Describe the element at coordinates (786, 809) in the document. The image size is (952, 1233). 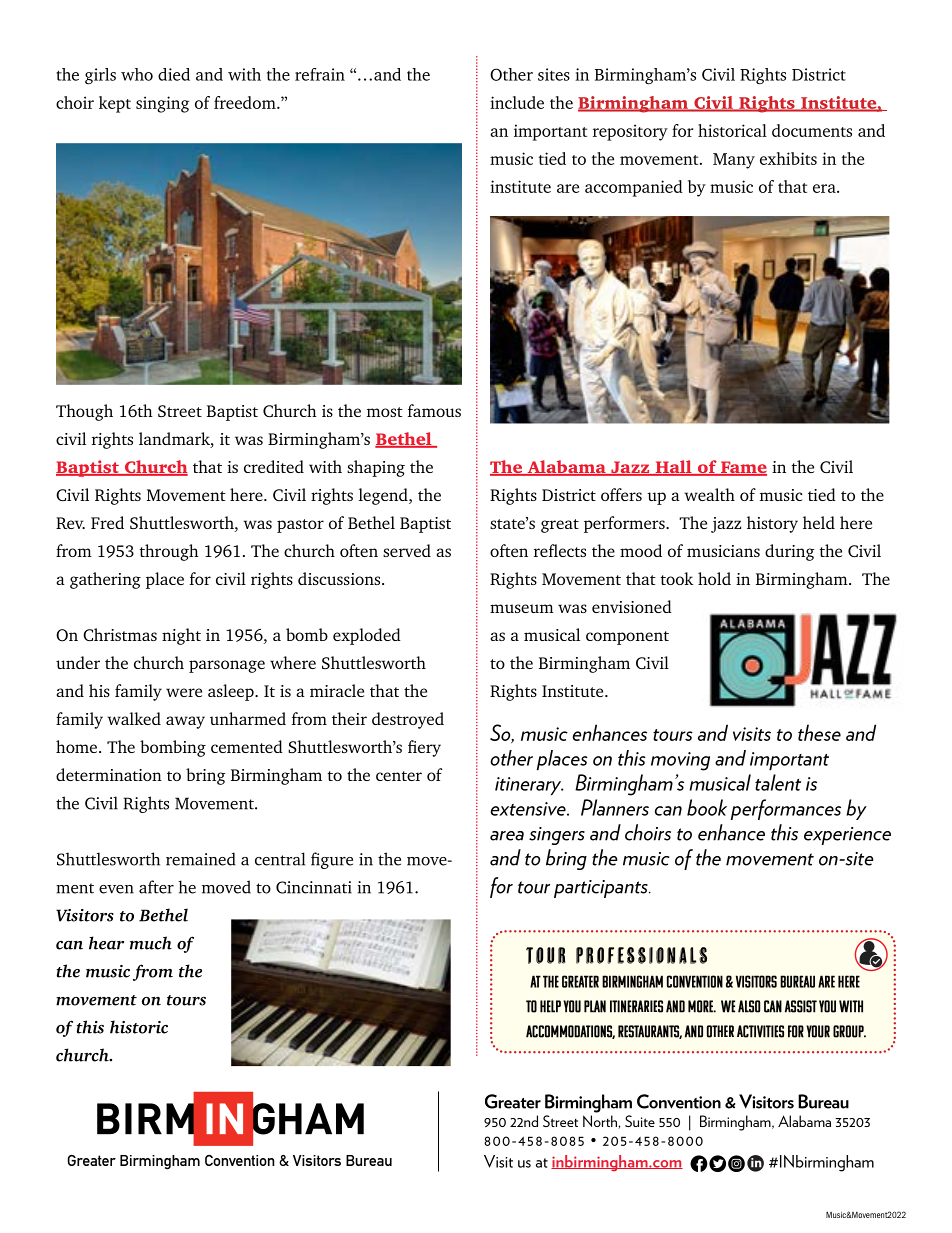
I see `performances` at that location.
